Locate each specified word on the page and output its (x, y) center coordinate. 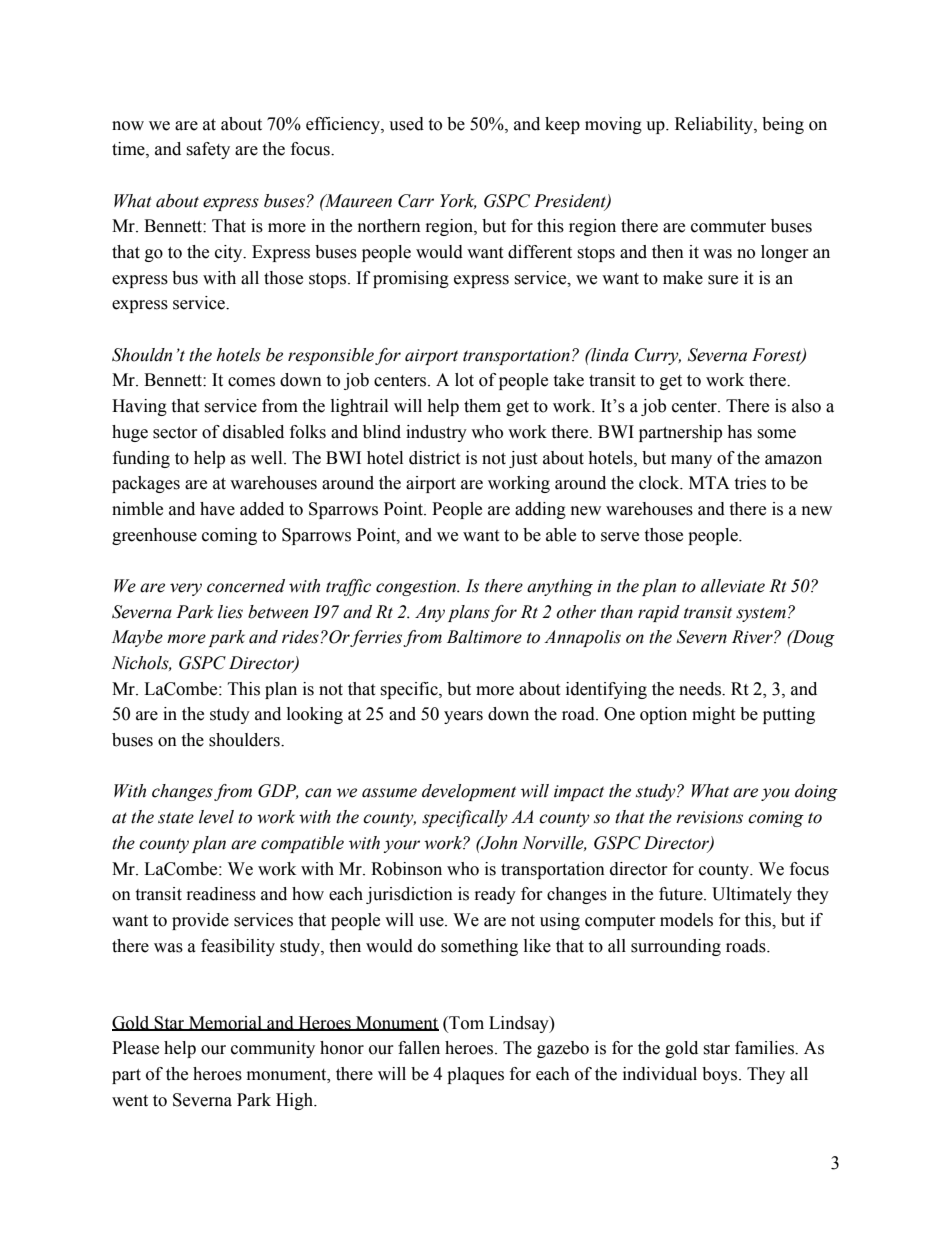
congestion (417, 588)
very (186, 589)
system (761, 614)
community (273, 1049)
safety (208, 150)
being (783, 125)
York (458, 201)
